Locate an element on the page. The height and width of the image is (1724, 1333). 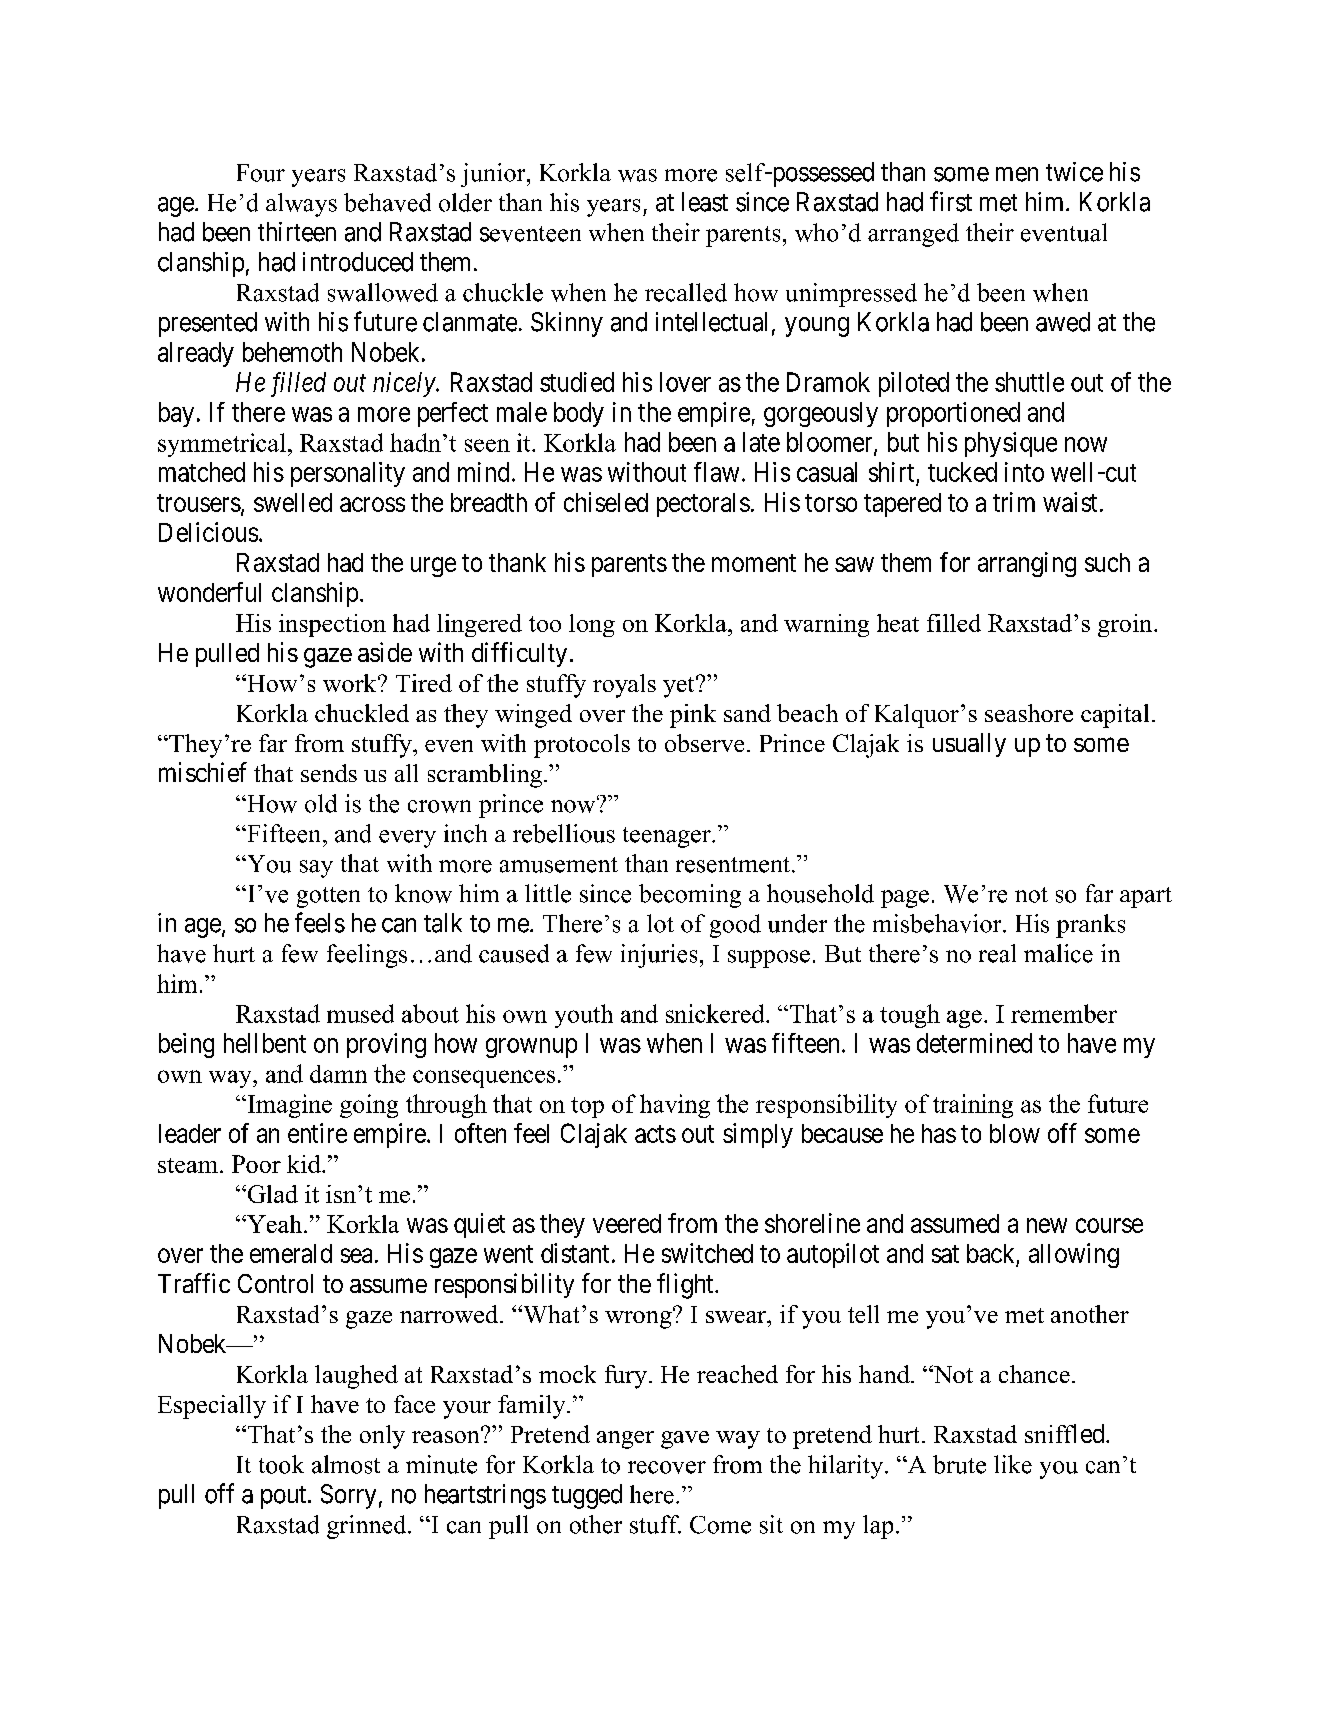
trim is located at coordinates (1014, 502).
